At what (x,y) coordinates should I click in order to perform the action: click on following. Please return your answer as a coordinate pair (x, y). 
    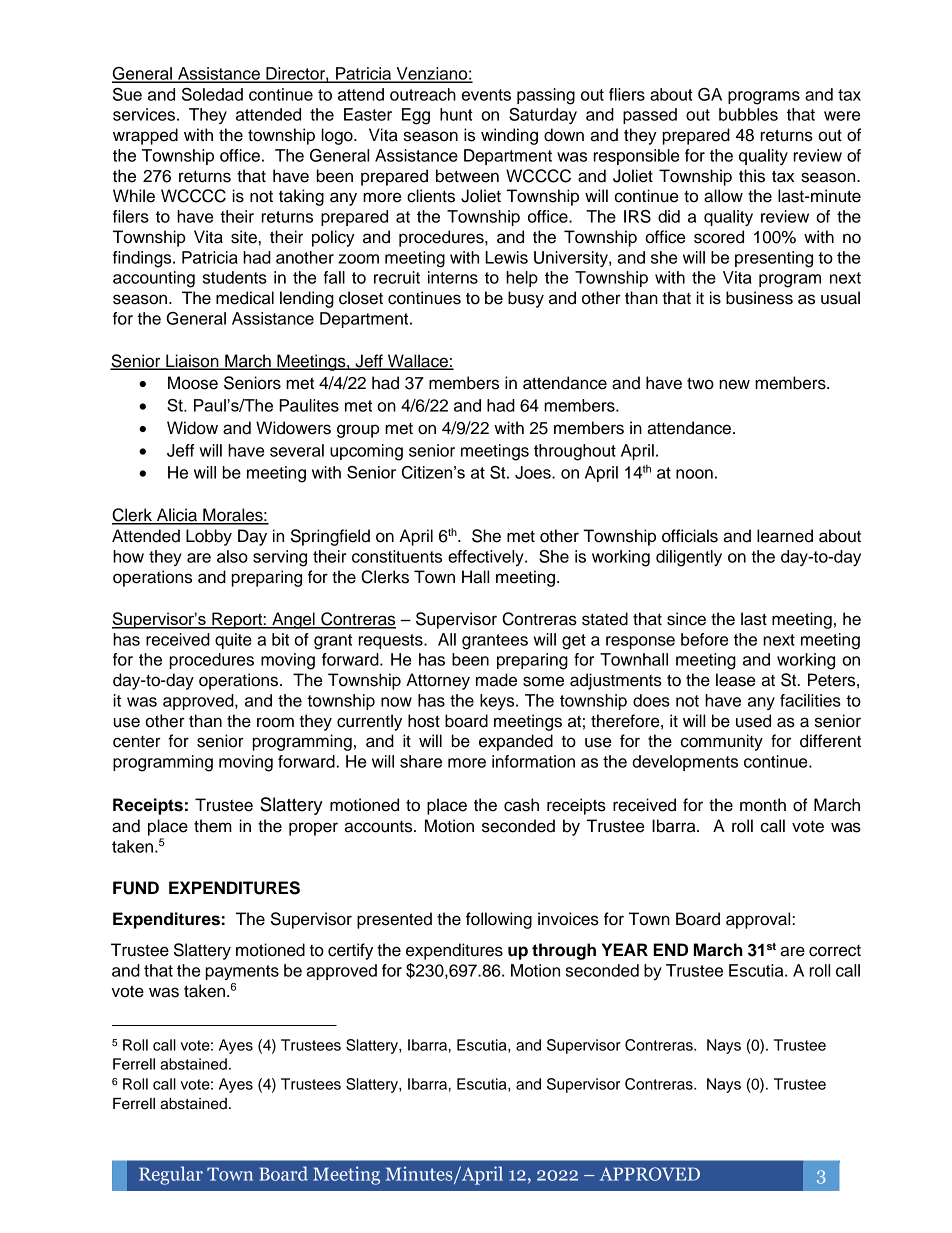
    Looking at the image, I should click on (499, 920).
